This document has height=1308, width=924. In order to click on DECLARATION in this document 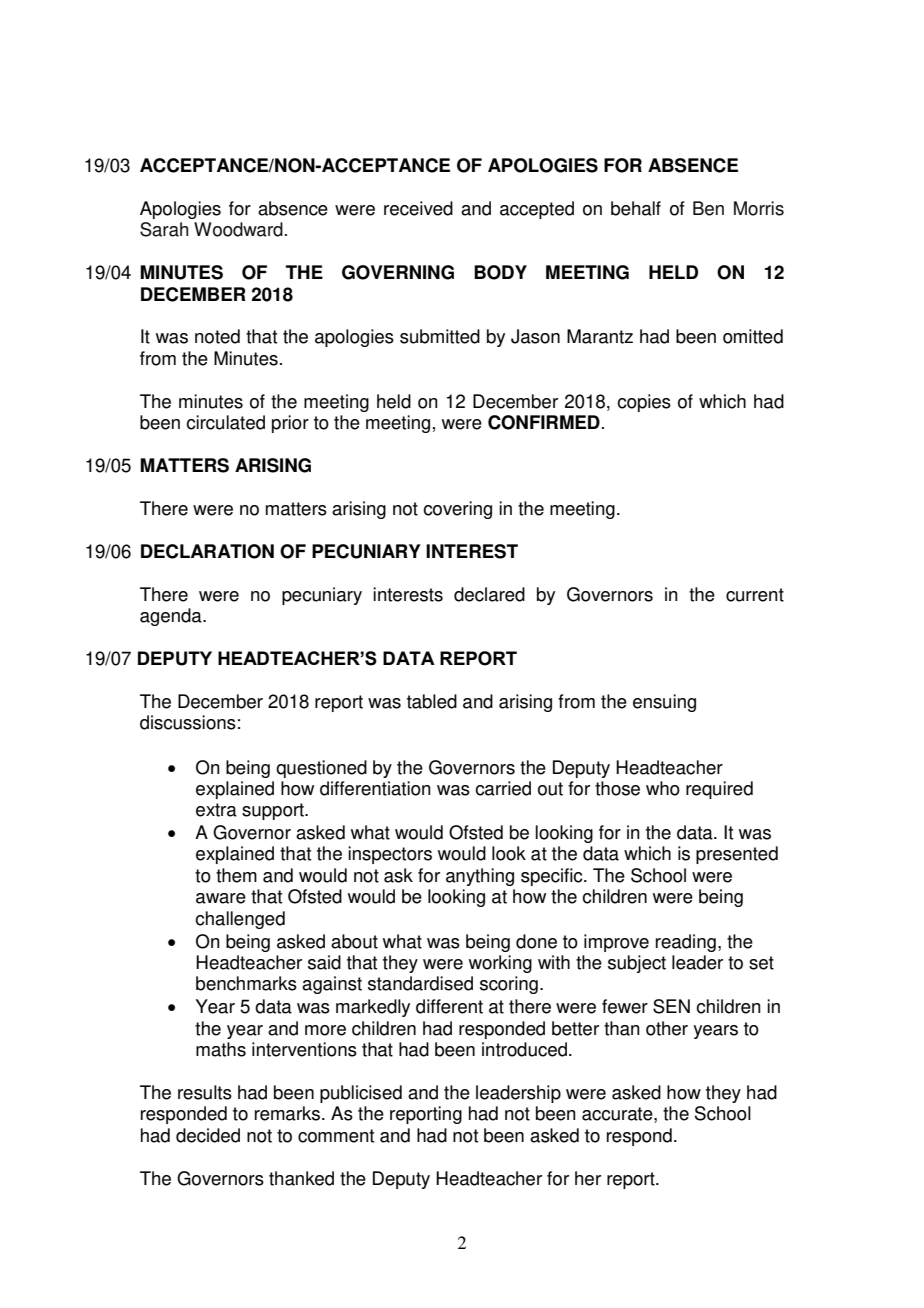, I will do `click(207, 551)`.
